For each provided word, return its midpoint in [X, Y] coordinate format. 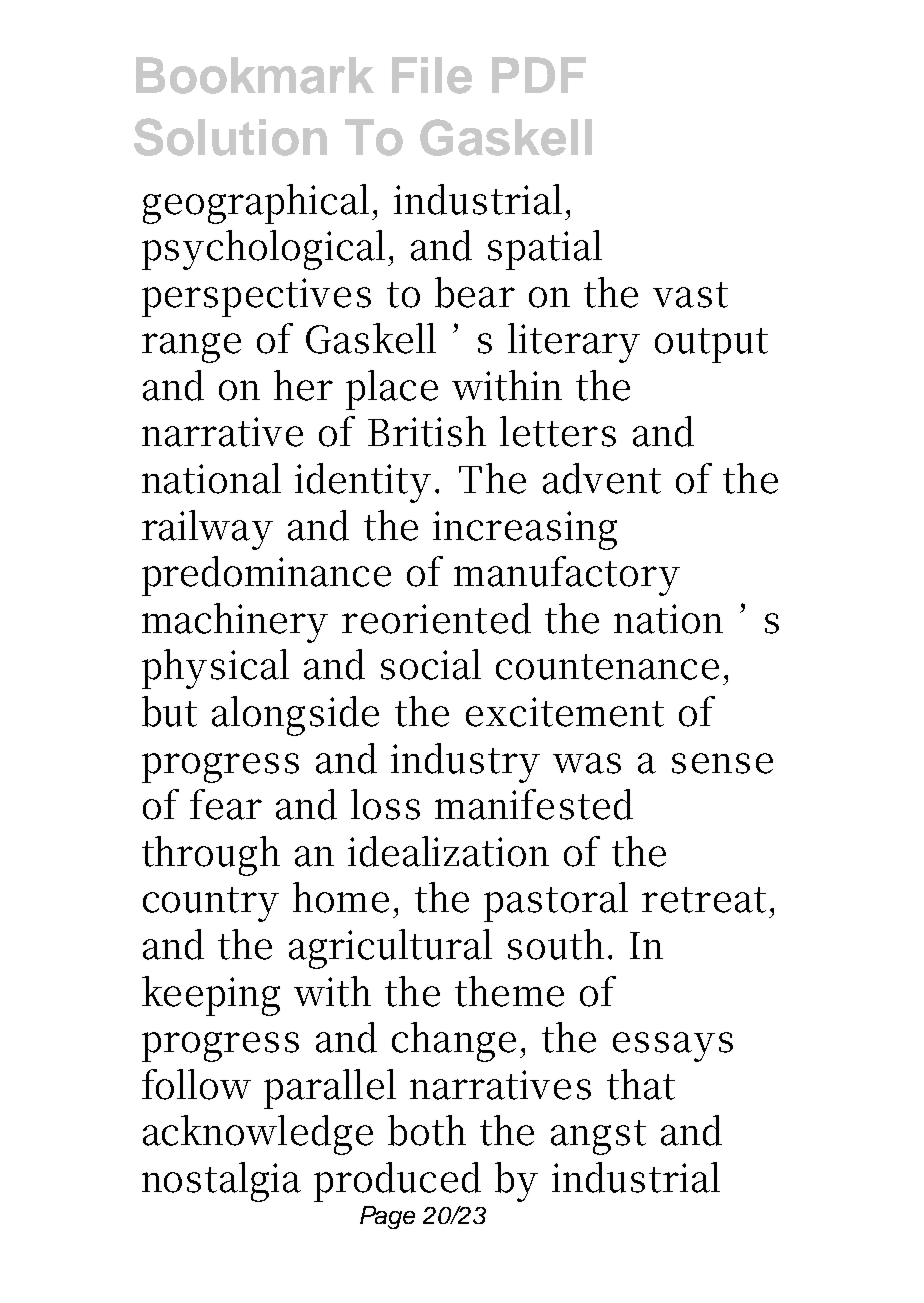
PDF [539, 75]
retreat [704, 900]
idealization [448, 851]
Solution [230, 137]
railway [207, 530]
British [427, 431]
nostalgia [221, 1182]
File [432, 75]
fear [226, 804]
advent [602, 478]
